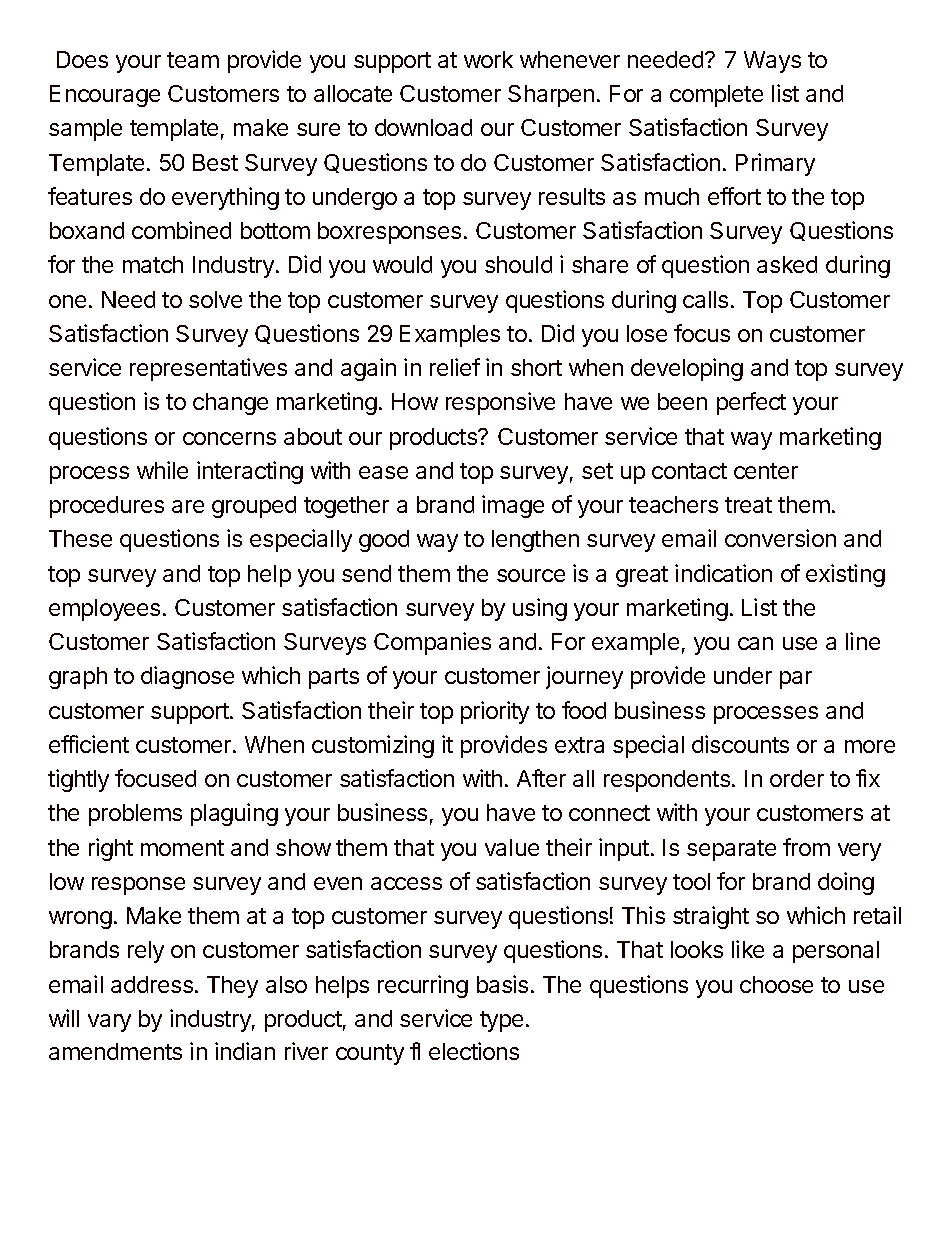  I want to click on conversion, so click(780, 538).
